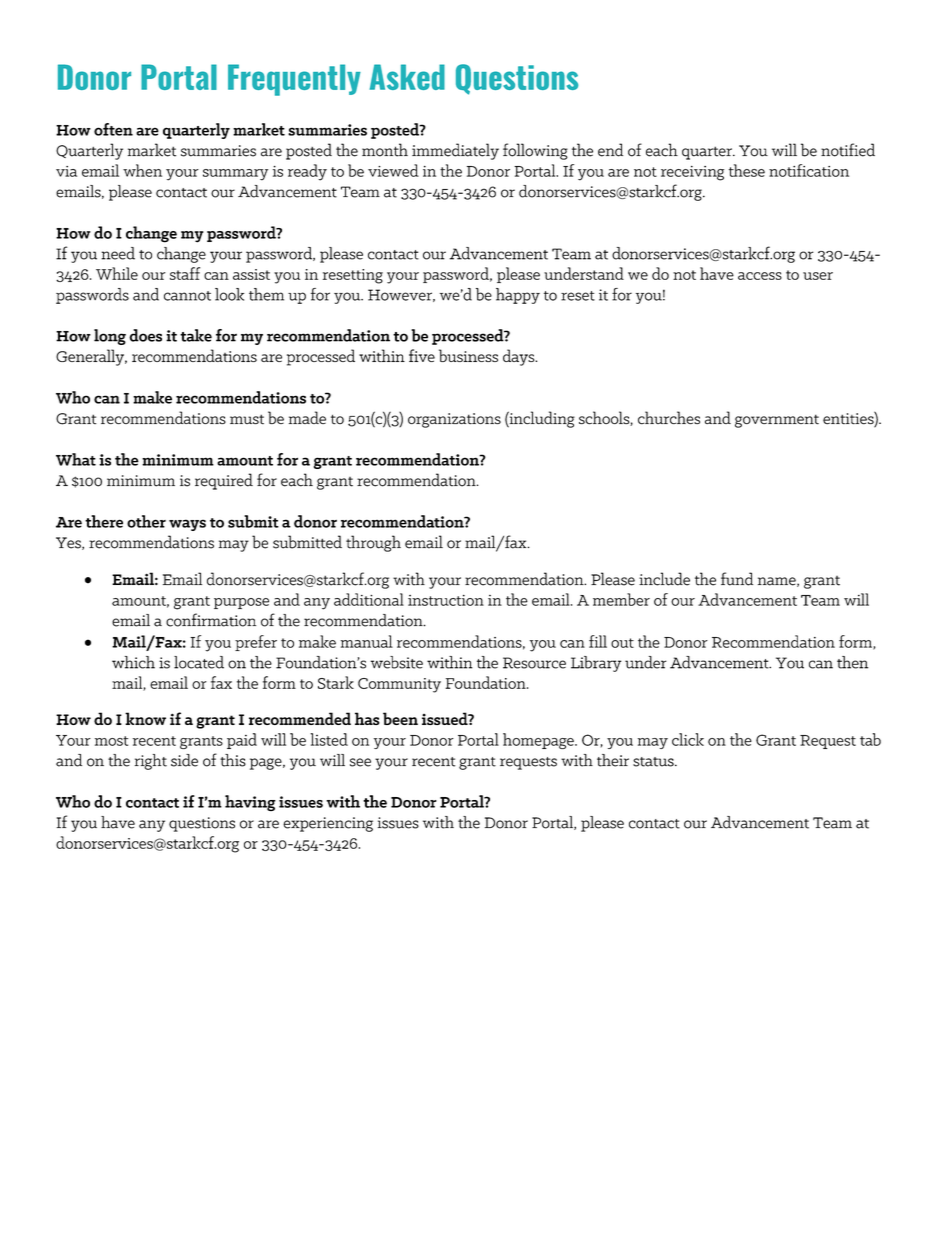 Image resolution: width=952 pixels, height=1233 pixels. What do you see at coordinates (454, 420) in the screenshot?
I see `organizations` at bounding box center [454, 420].
